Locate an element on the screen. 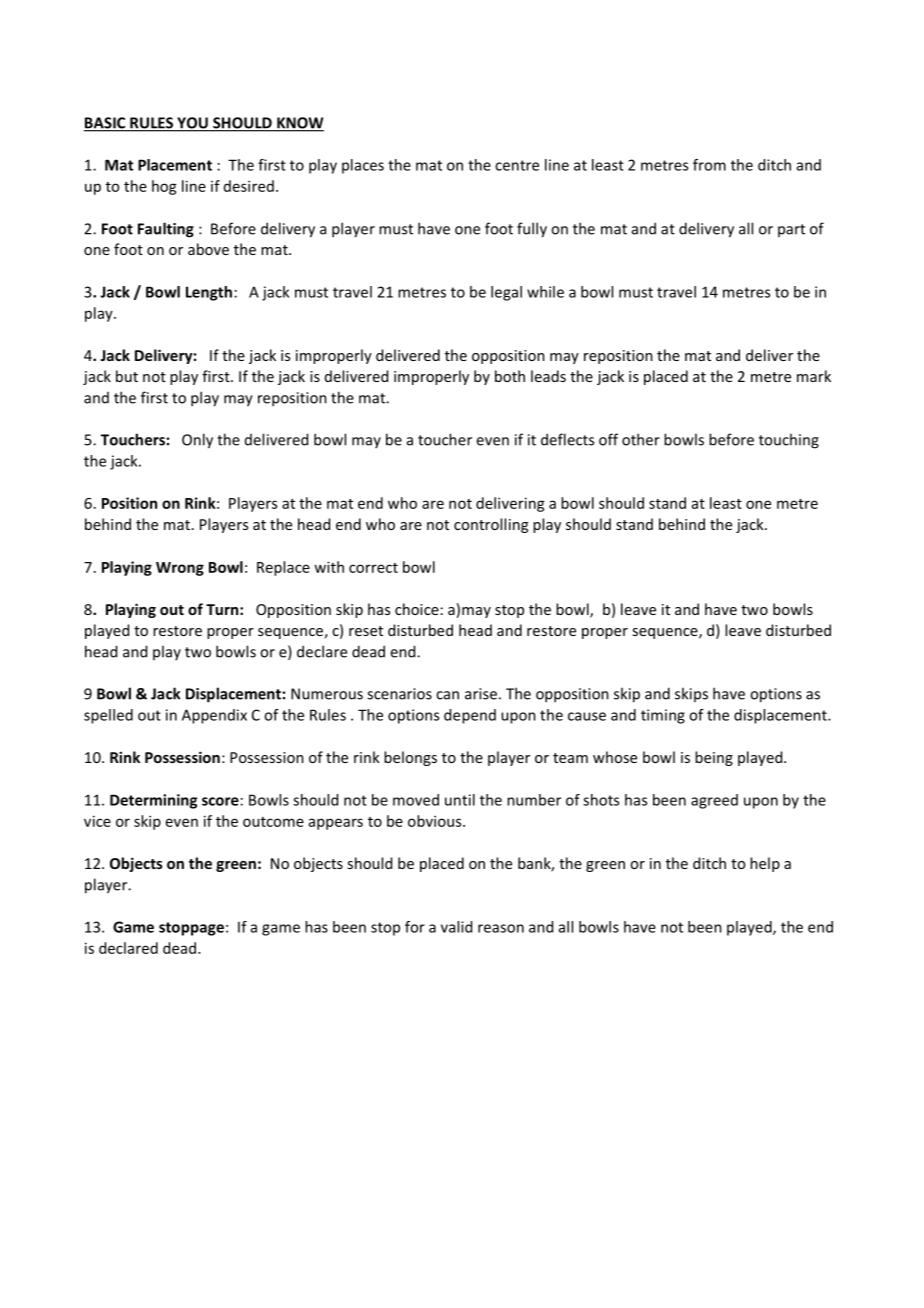 The height and width of the screenshot is (1308, 924). vice is located at coordinates (97, 821).
